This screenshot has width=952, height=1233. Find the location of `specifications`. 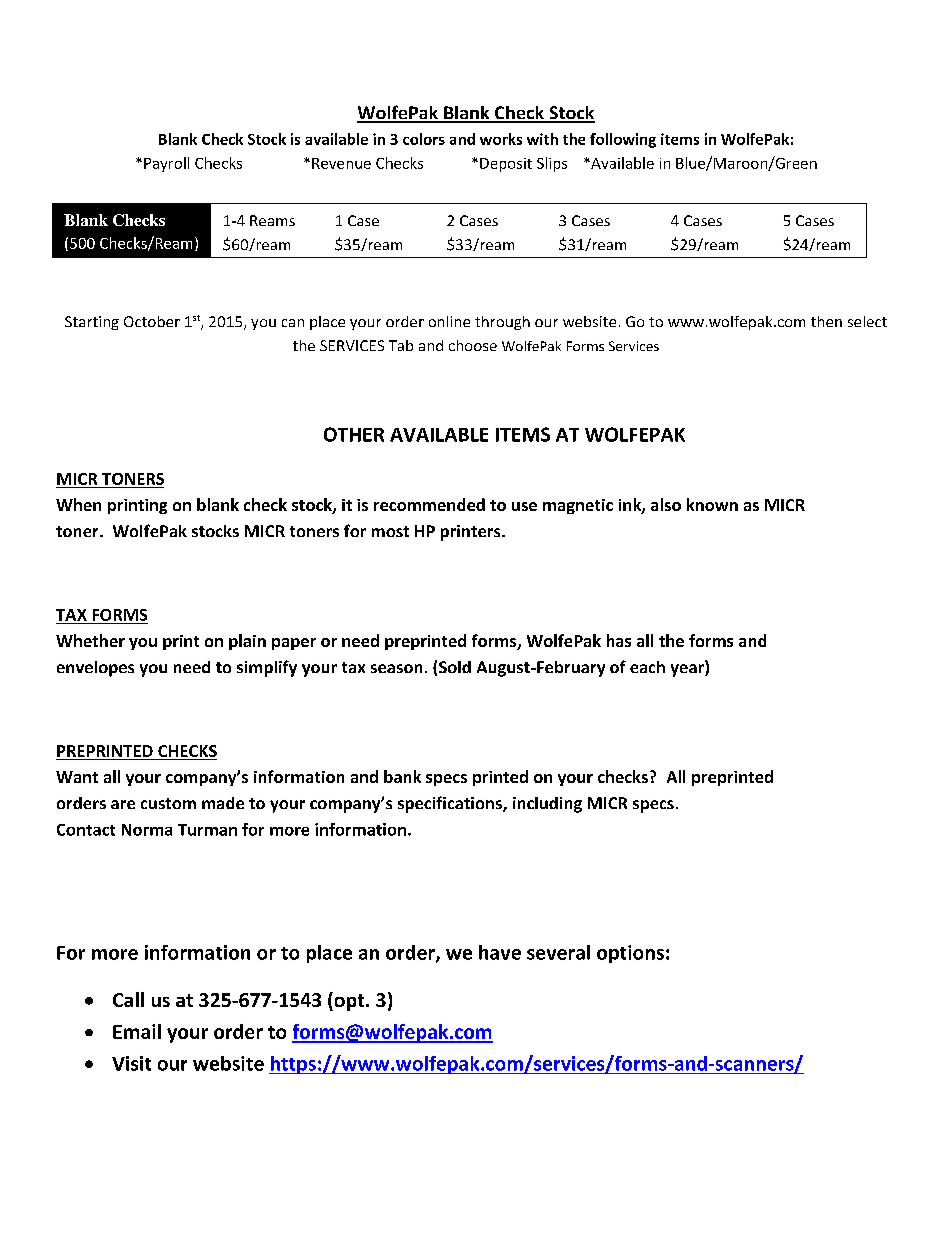

specifications is located at coordinates (451, 804).
